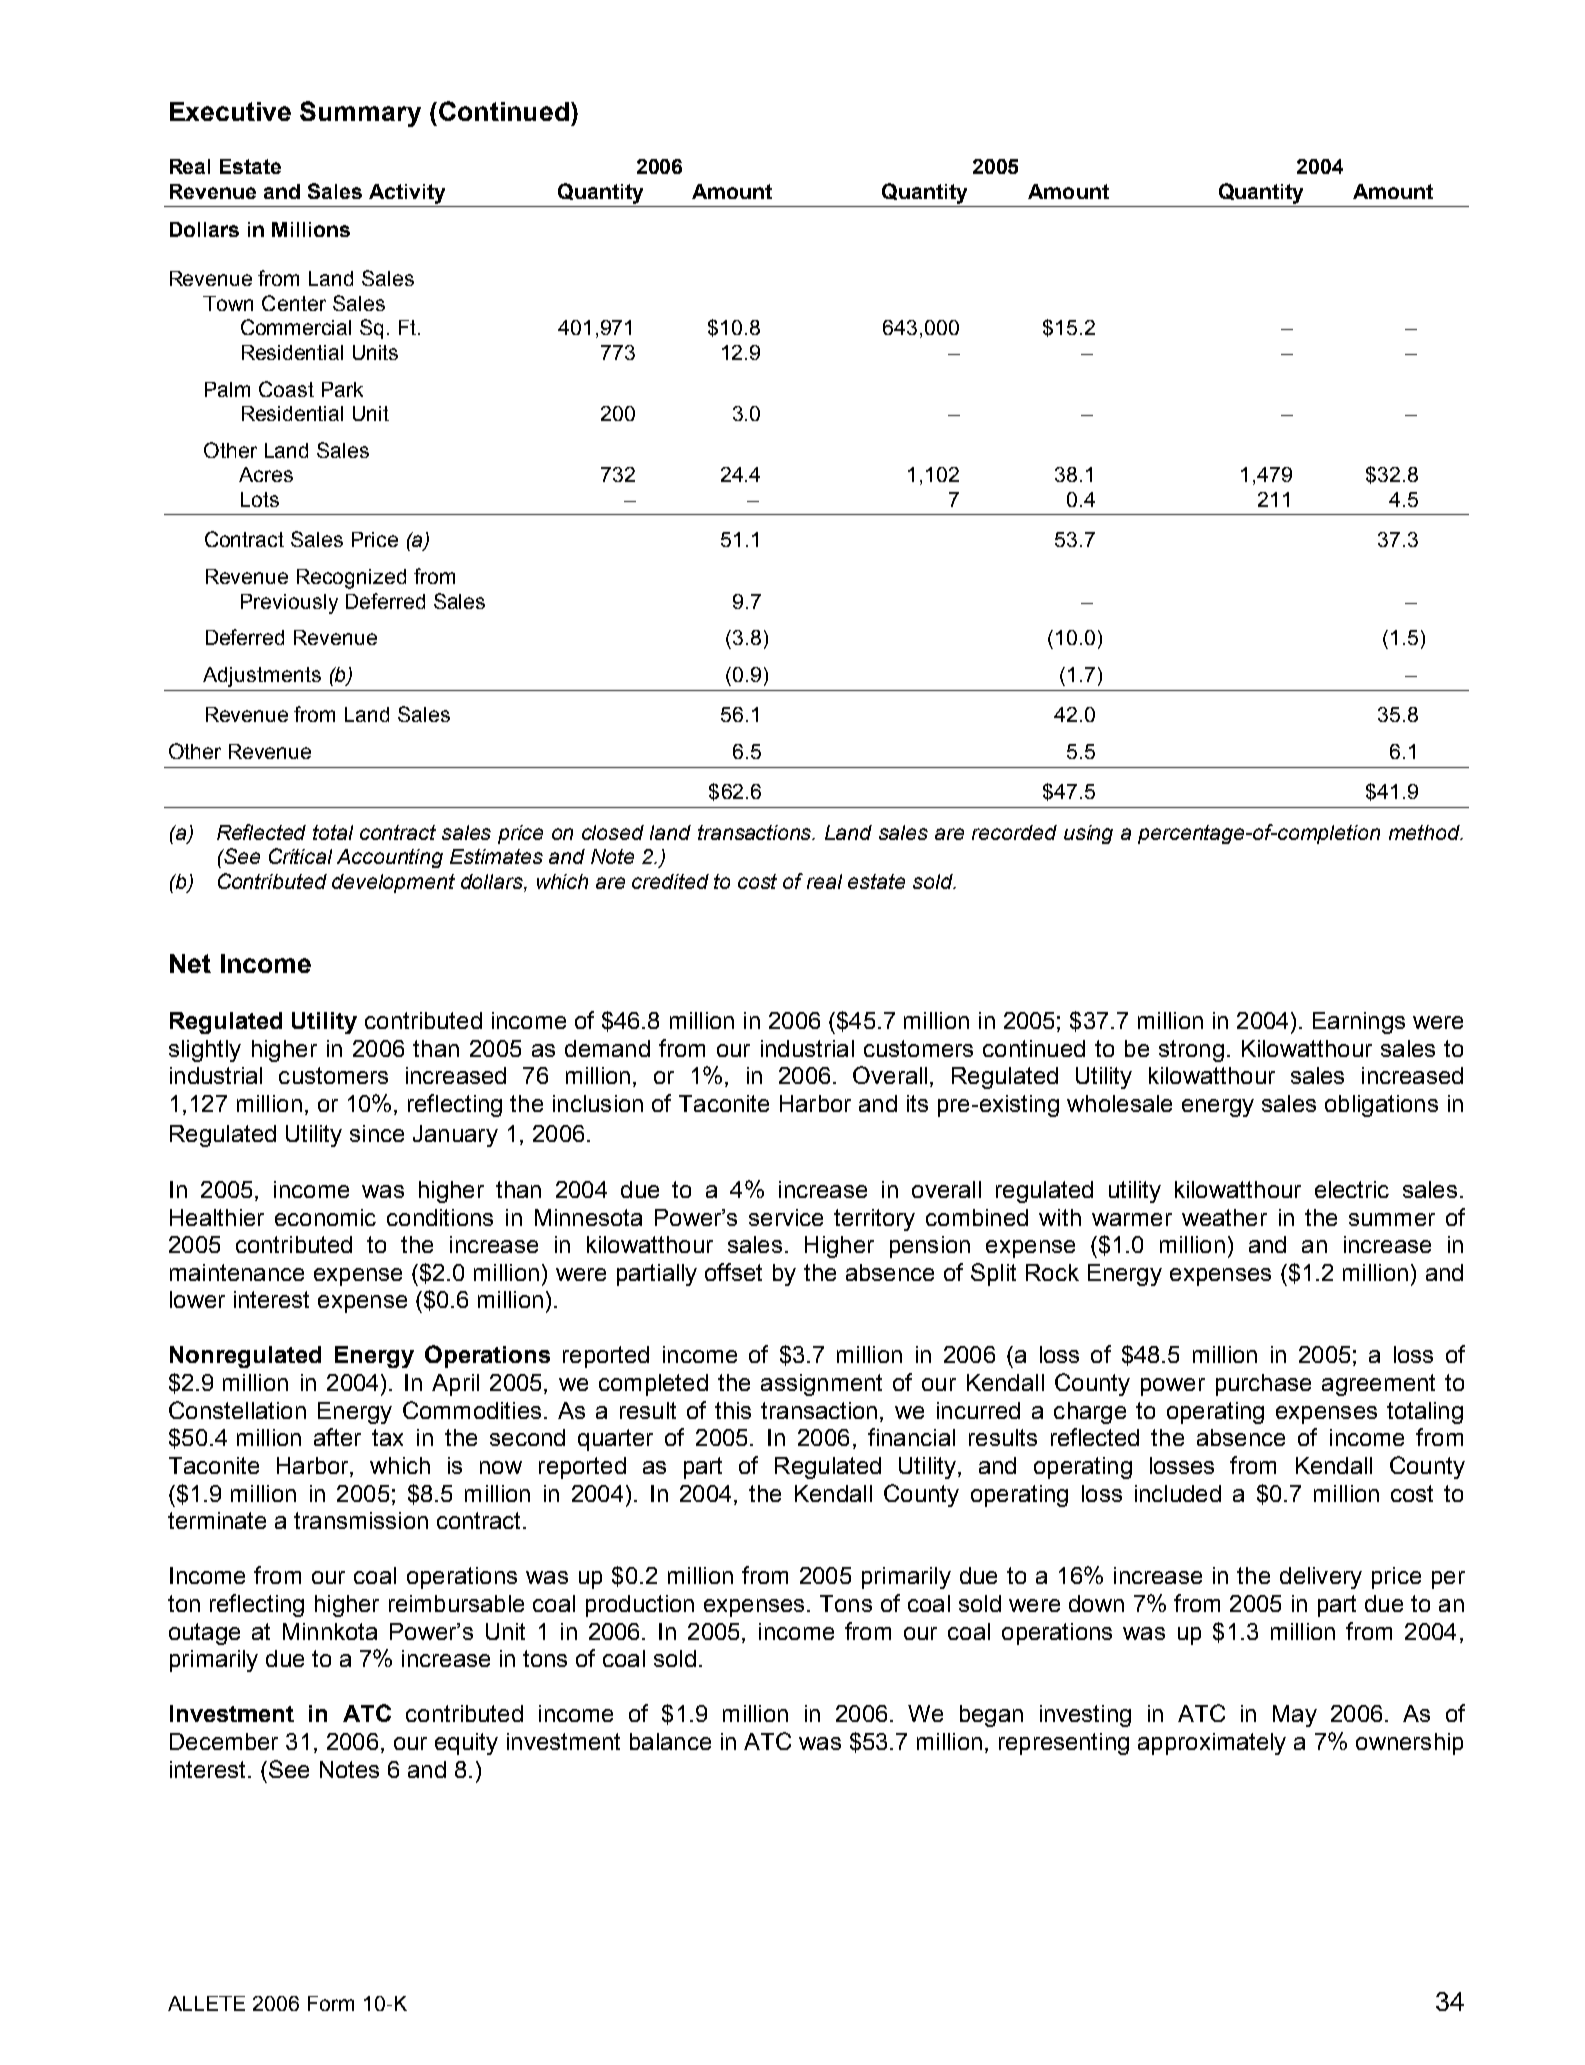  Describe the element at coordinates (337, 1437) in the screenshot. I see `after` at that location.
